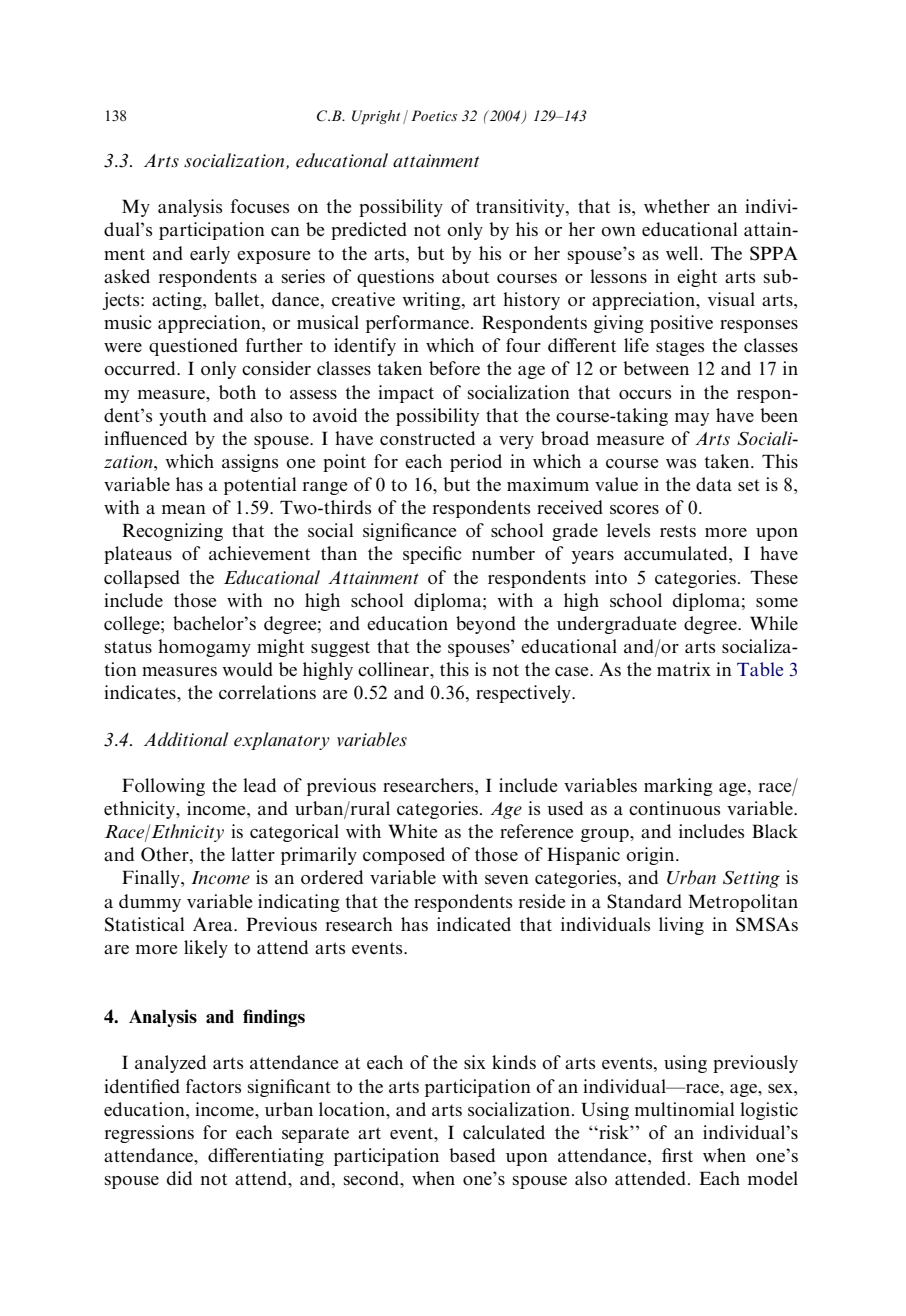 The height and width of the screenshot is (1316, 906). Describe the element at coordinates (247, 669) in the screenshot. I see `would` at that location.
